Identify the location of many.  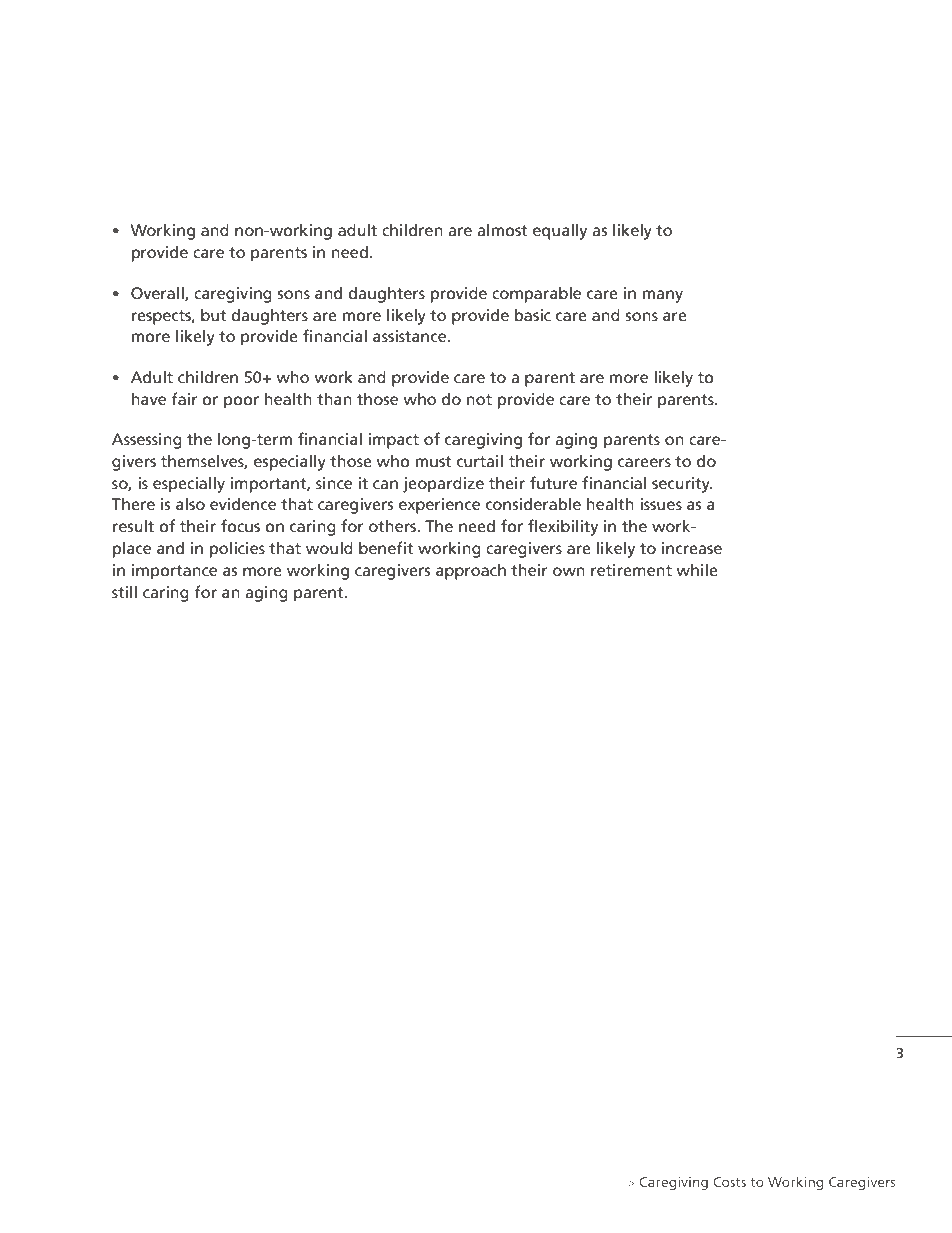
(663, 296).
